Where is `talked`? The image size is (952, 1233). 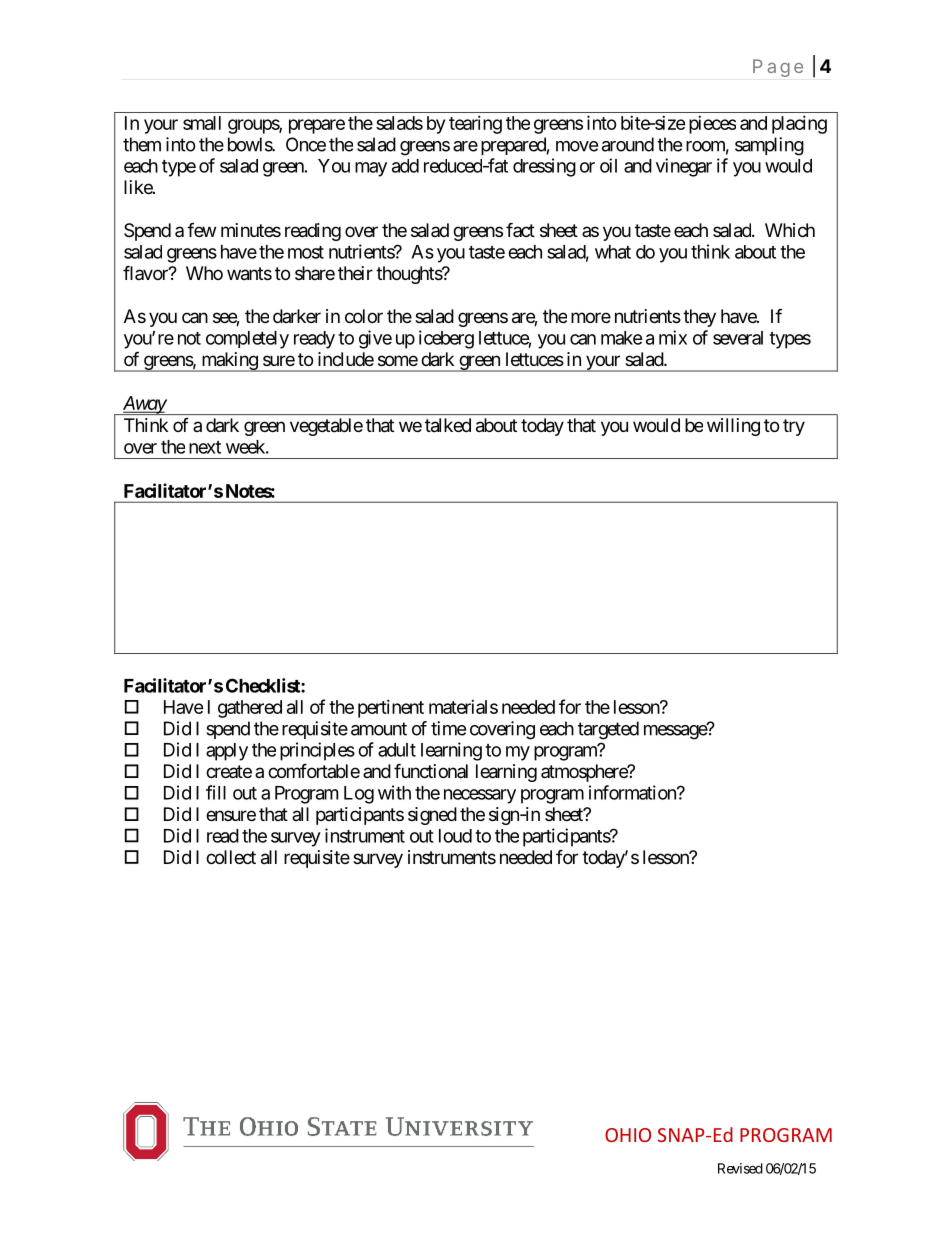
talked is located at coordinates (448, 425).
